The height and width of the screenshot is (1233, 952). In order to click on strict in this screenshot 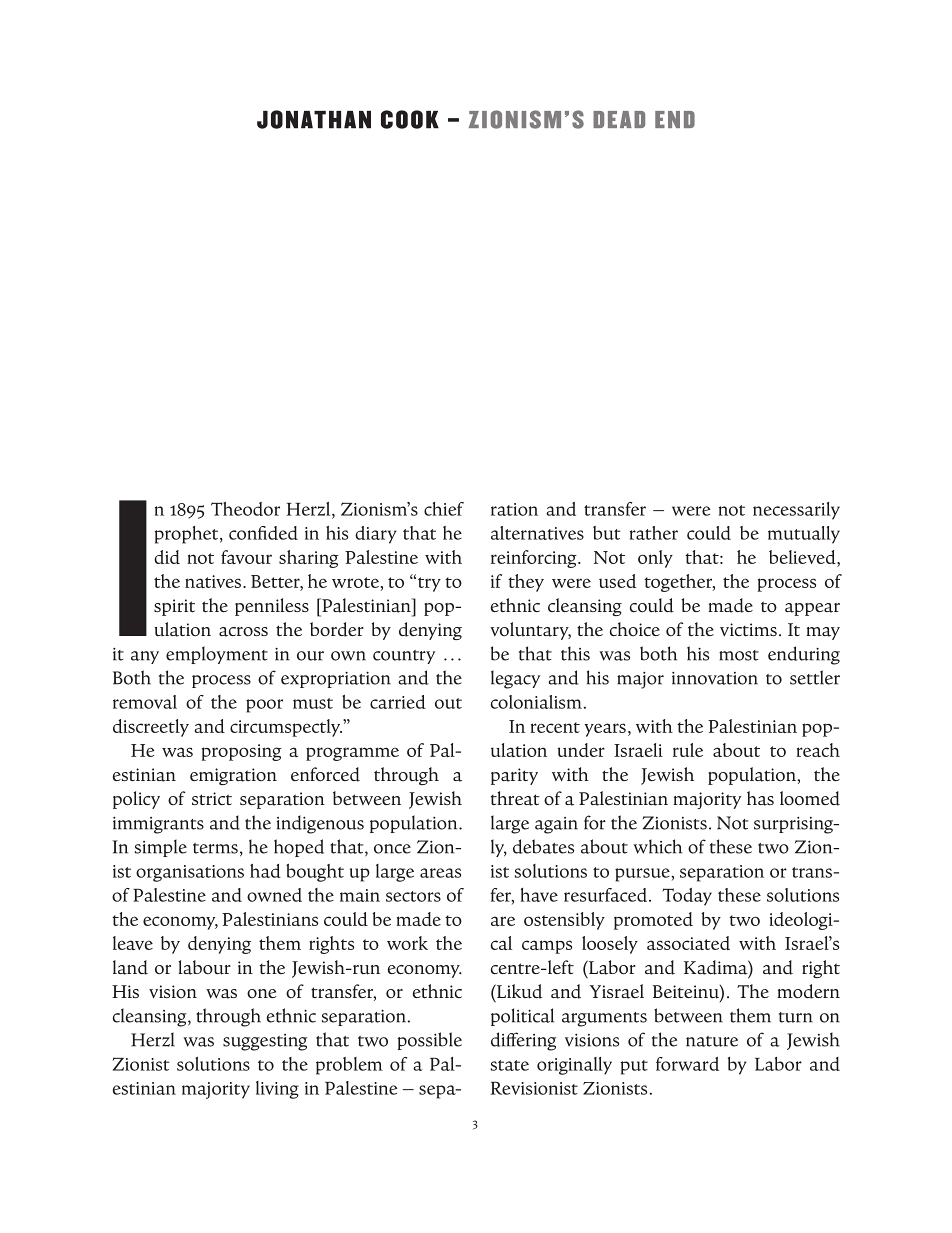, I will do `click(212, 798)`.
